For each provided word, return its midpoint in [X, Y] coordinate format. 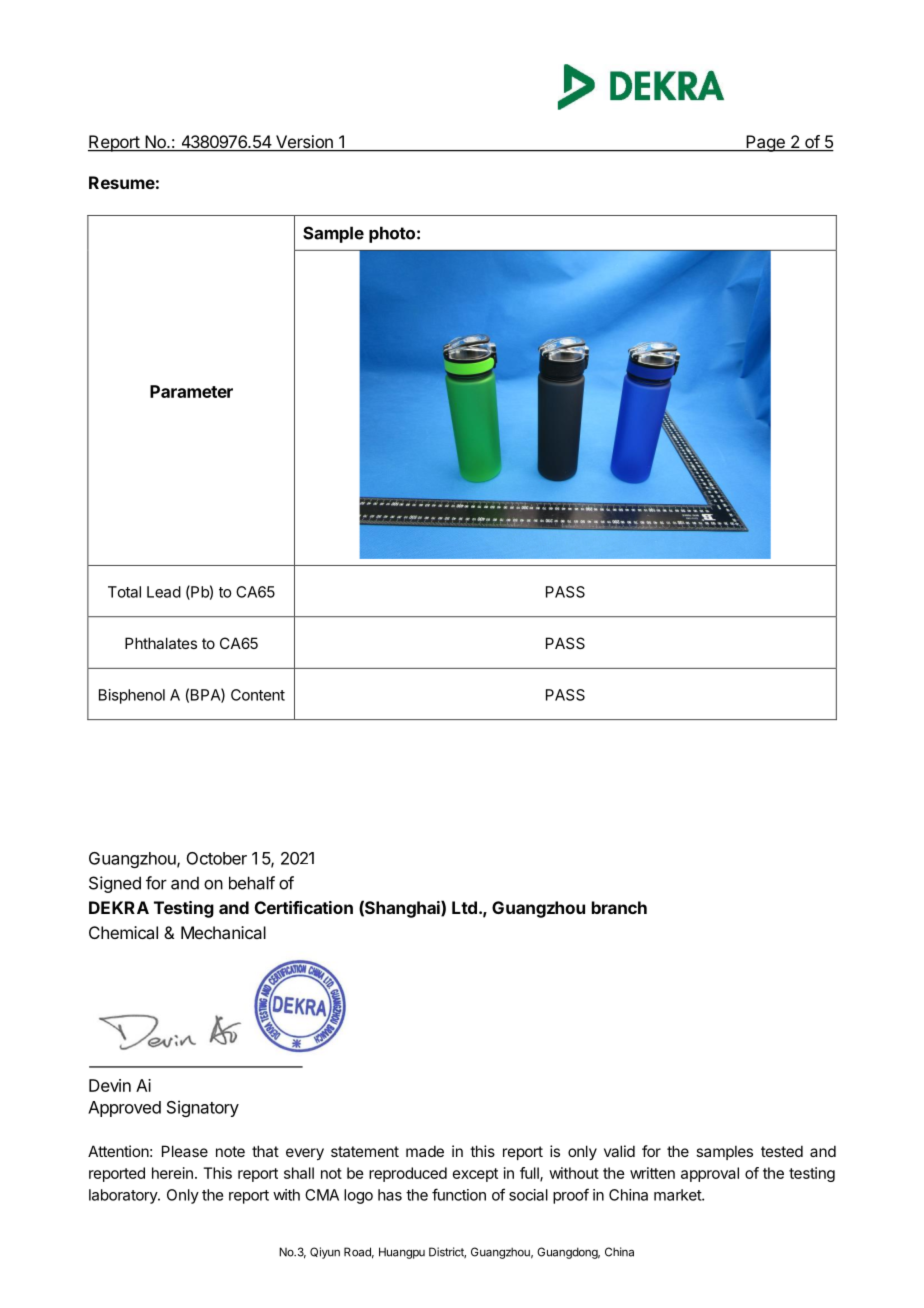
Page [765, 143]
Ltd [464, 907]
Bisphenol [132, 696]
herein [172, 1173]
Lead [164, 592]
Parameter [191, 391]
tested [782, 1151]
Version [304, 143]
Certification [304, 907]
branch [619, 907]
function [459, 1194]
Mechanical [223, 932]
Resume [122, 182]
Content [258, 695]
